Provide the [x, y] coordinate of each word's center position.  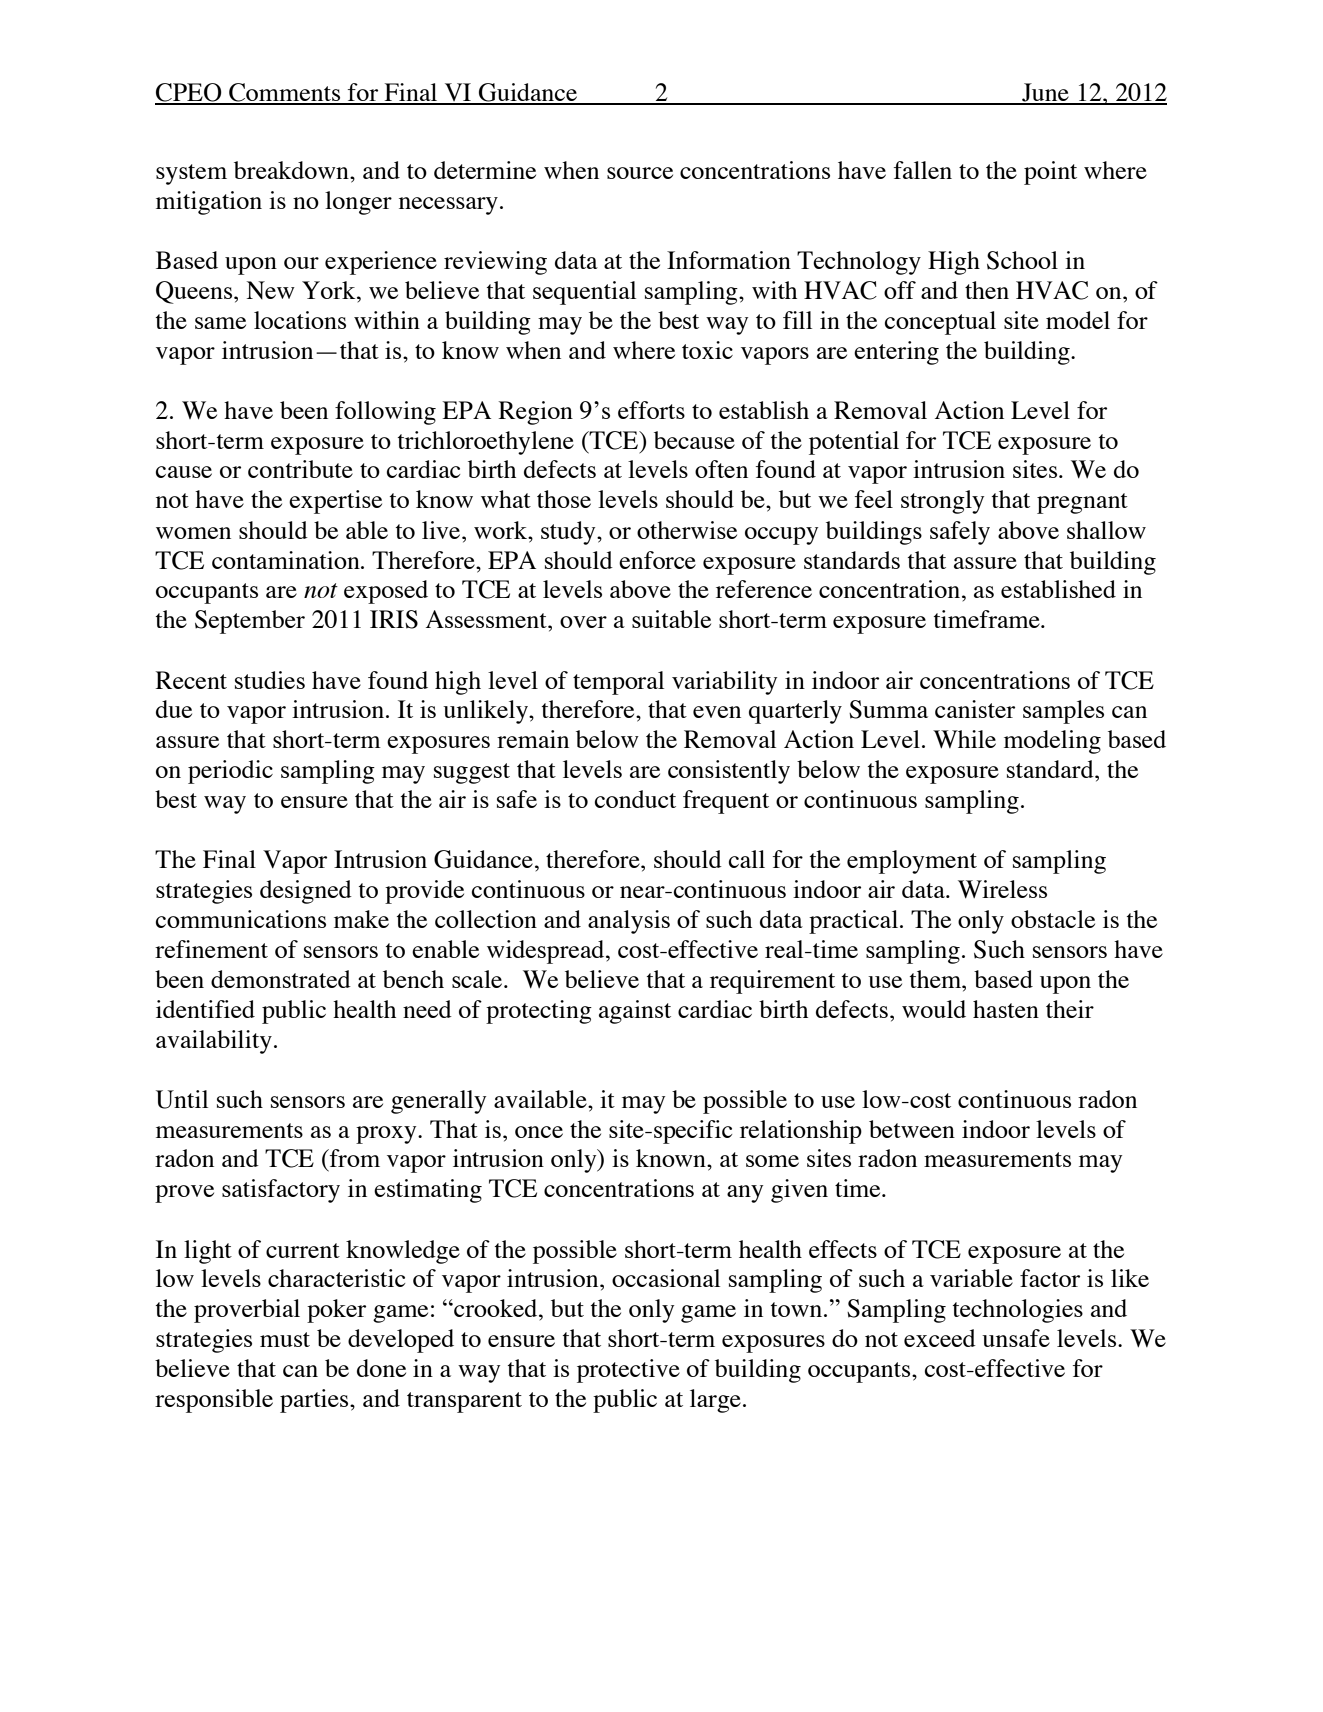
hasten [1006, 1009]
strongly [942, 502]
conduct [635, 799]
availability [214, 1042]
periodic [230, 772]
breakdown [292, 170]
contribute [300, 469]
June [1045, 93]
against [635, 1012]
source [640, 173]
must [285, 1339]
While [964, 739]
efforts [651, 410]
